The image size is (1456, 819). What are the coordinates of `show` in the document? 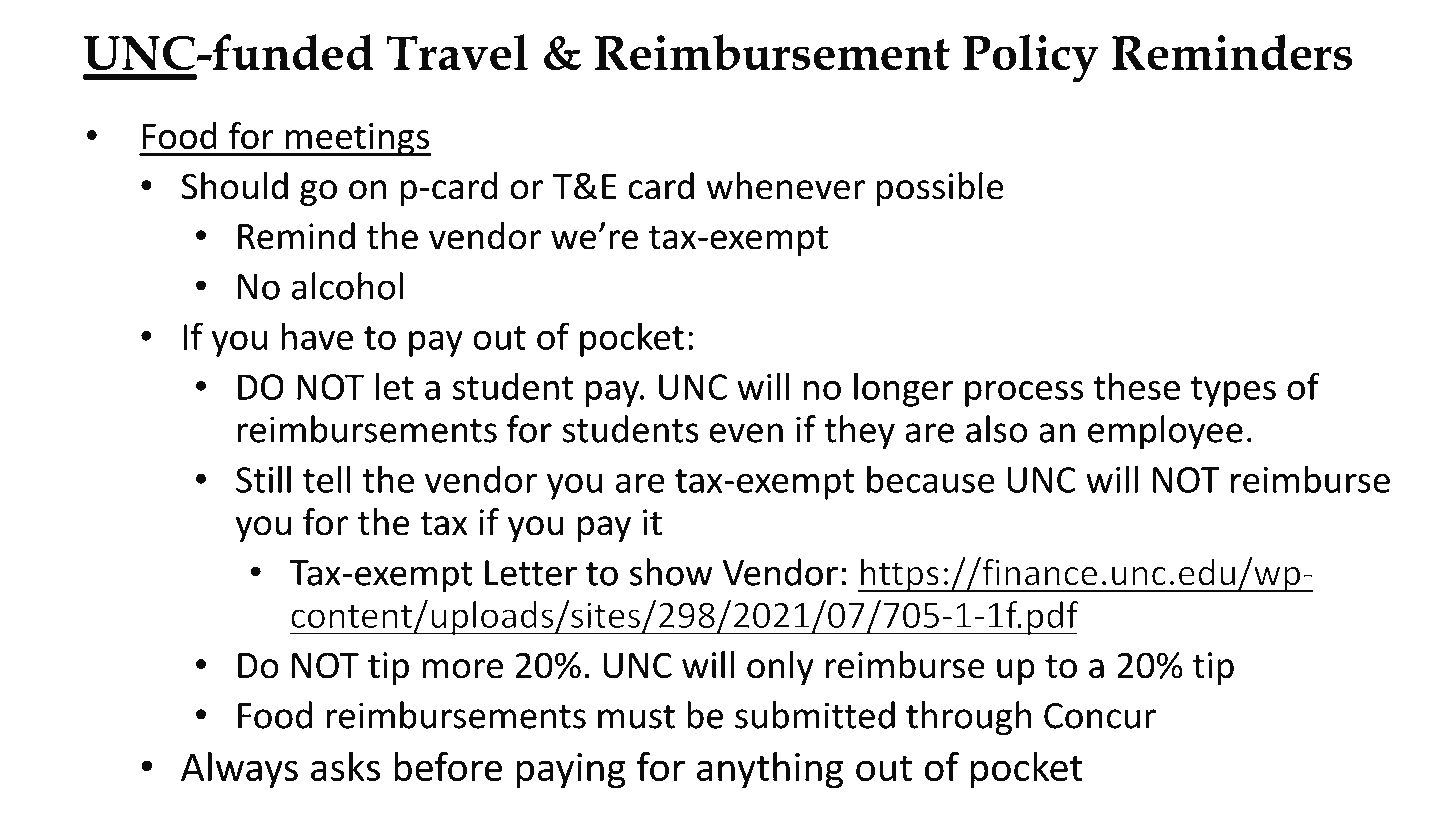 It's located at (671, 572).
